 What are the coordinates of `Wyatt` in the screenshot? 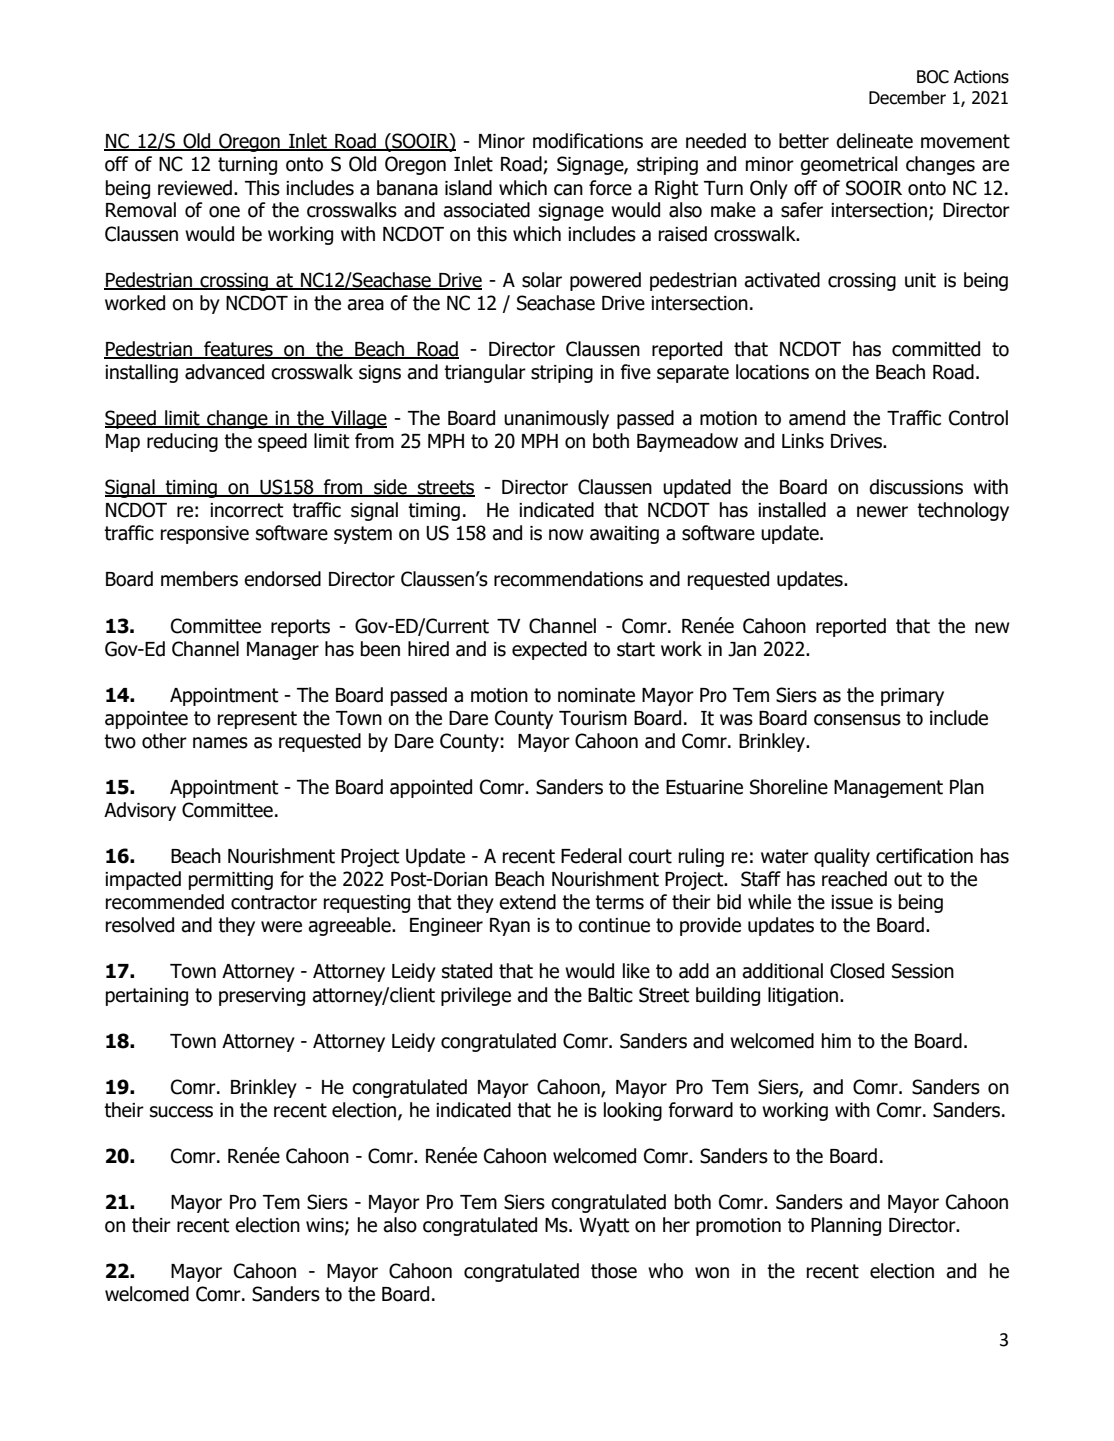 It's located at (604, 1227).
